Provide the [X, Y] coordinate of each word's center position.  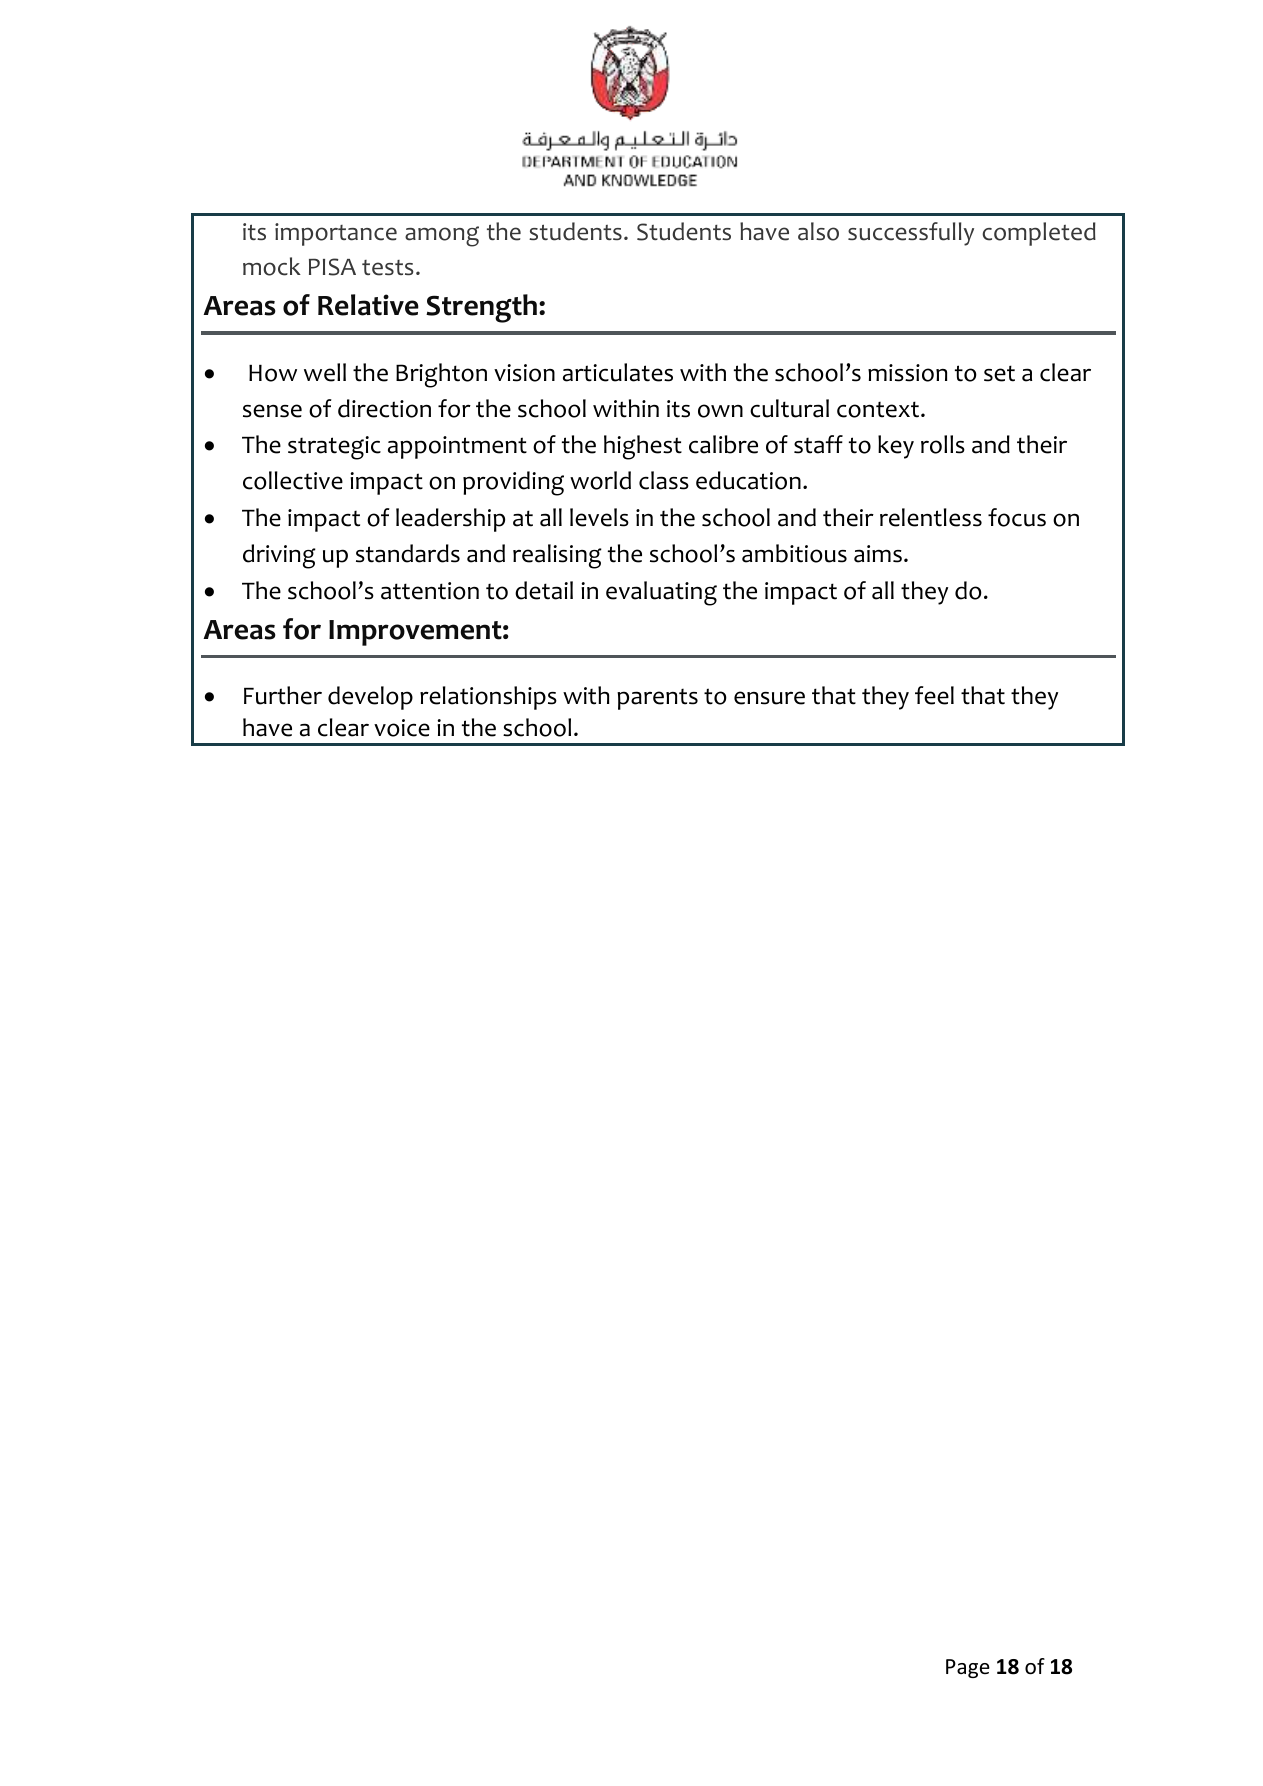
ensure [769, 698]
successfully [911, 234]
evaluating [661, 593]
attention [430, 591]
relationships [488, 698]
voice [402, 728]
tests [388, 268]
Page [968, 1668]
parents [657, 699]
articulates [618, 372]
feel [934, 695]
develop [370, 698]
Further [283, 695]
